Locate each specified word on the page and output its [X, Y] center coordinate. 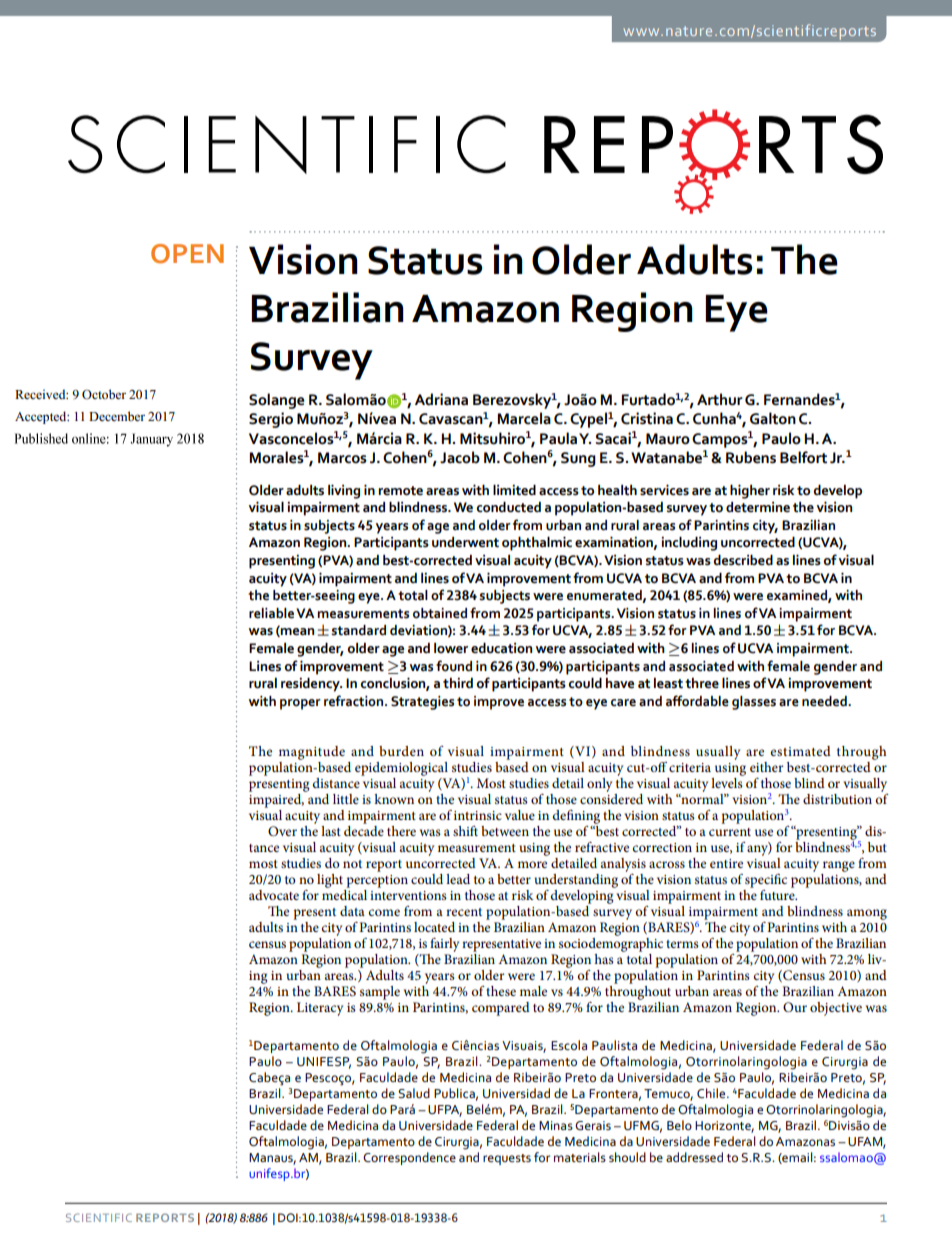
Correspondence [409, 1158]
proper [300, 704]
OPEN [187, 254]
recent [464, 912]
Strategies [422, 703]
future [778, 893]
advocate [274, 895]
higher [750, 491]
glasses [754, 703]
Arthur [720, 399]
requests [507, 1159]
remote [400, 491]
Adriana [441, 399]
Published [41, 438]
